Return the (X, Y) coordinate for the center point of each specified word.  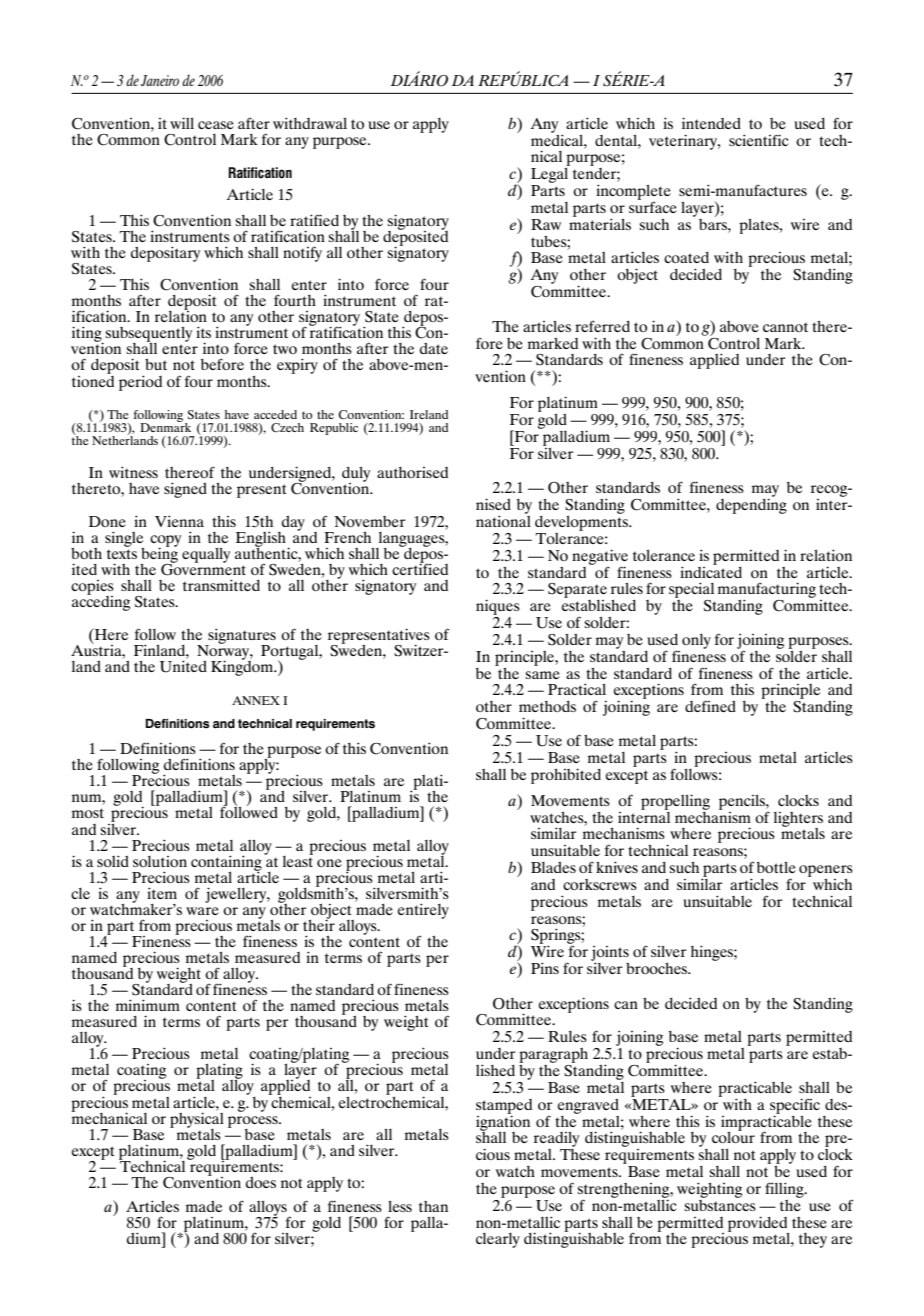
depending (751, 505)
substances (720, 1204)
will (182, 123)
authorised (412, 472)
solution (160, 861)
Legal (550, 174)
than (433, 1206)
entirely (423, 911)
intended (711, 123)
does (261, 1182)
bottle (776, 867)
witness (133, 472)
